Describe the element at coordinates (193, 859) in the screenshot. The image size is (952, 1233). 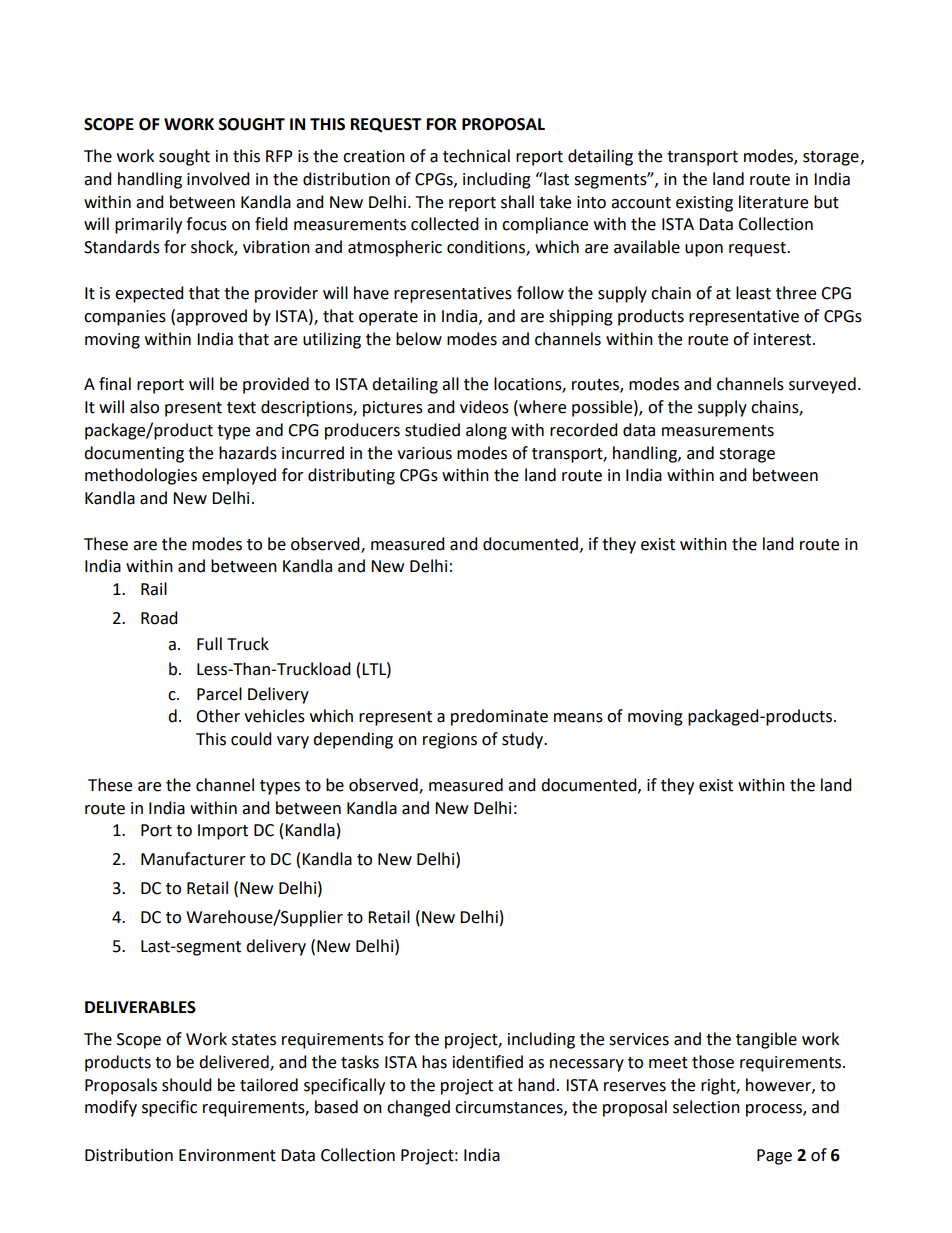
I see `Manufacturer` at that location.
